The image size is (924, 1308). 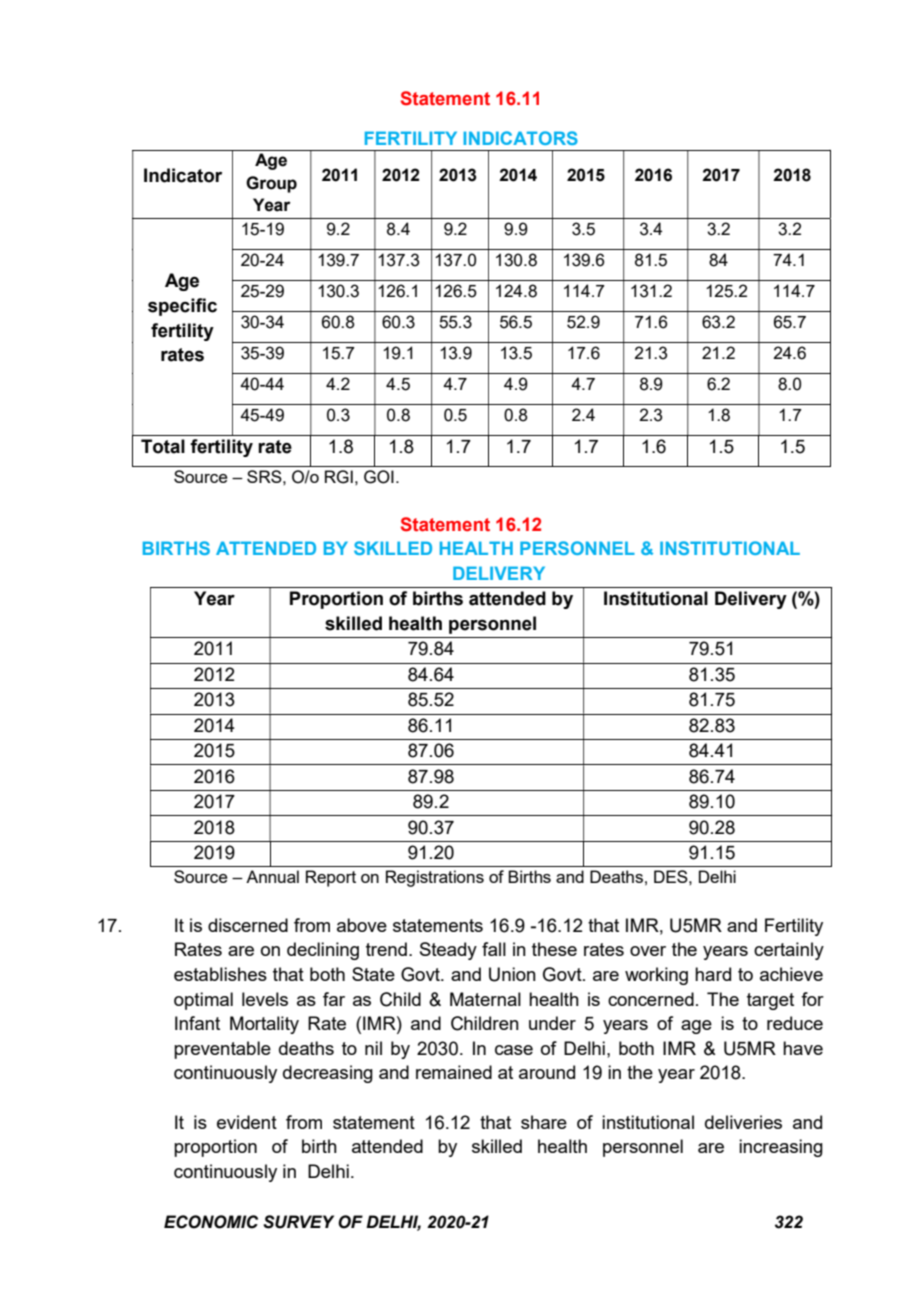 I want to click on Total, so click(x=163, y=446).
